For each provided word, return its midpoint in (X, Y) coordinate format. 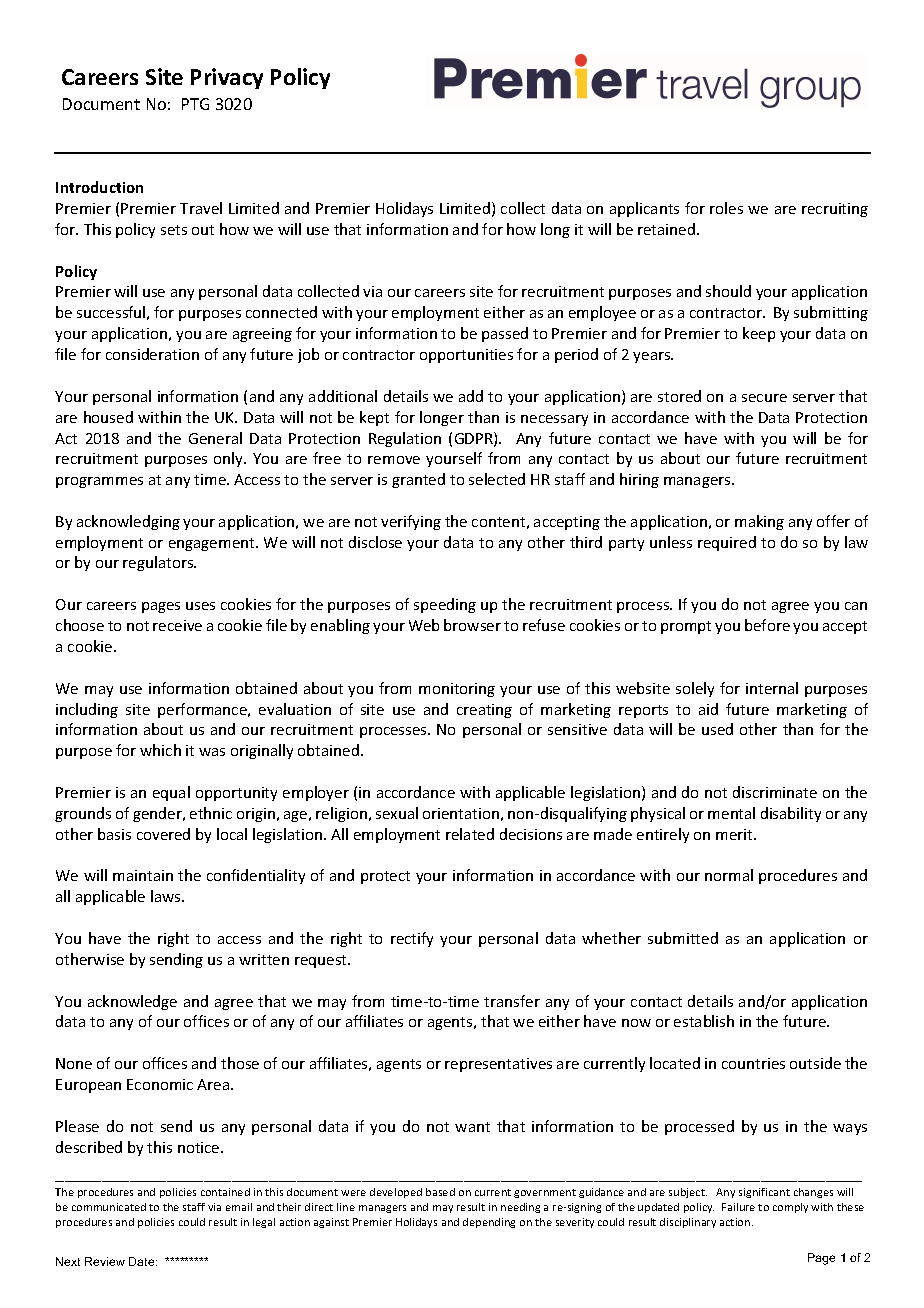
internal (772, 688)
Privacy (227, 78)
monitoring (457, 690)
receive (177, 625)
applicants (644, 209)
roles (726, 208)
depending (489, 1223)
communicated (109, 1207)
